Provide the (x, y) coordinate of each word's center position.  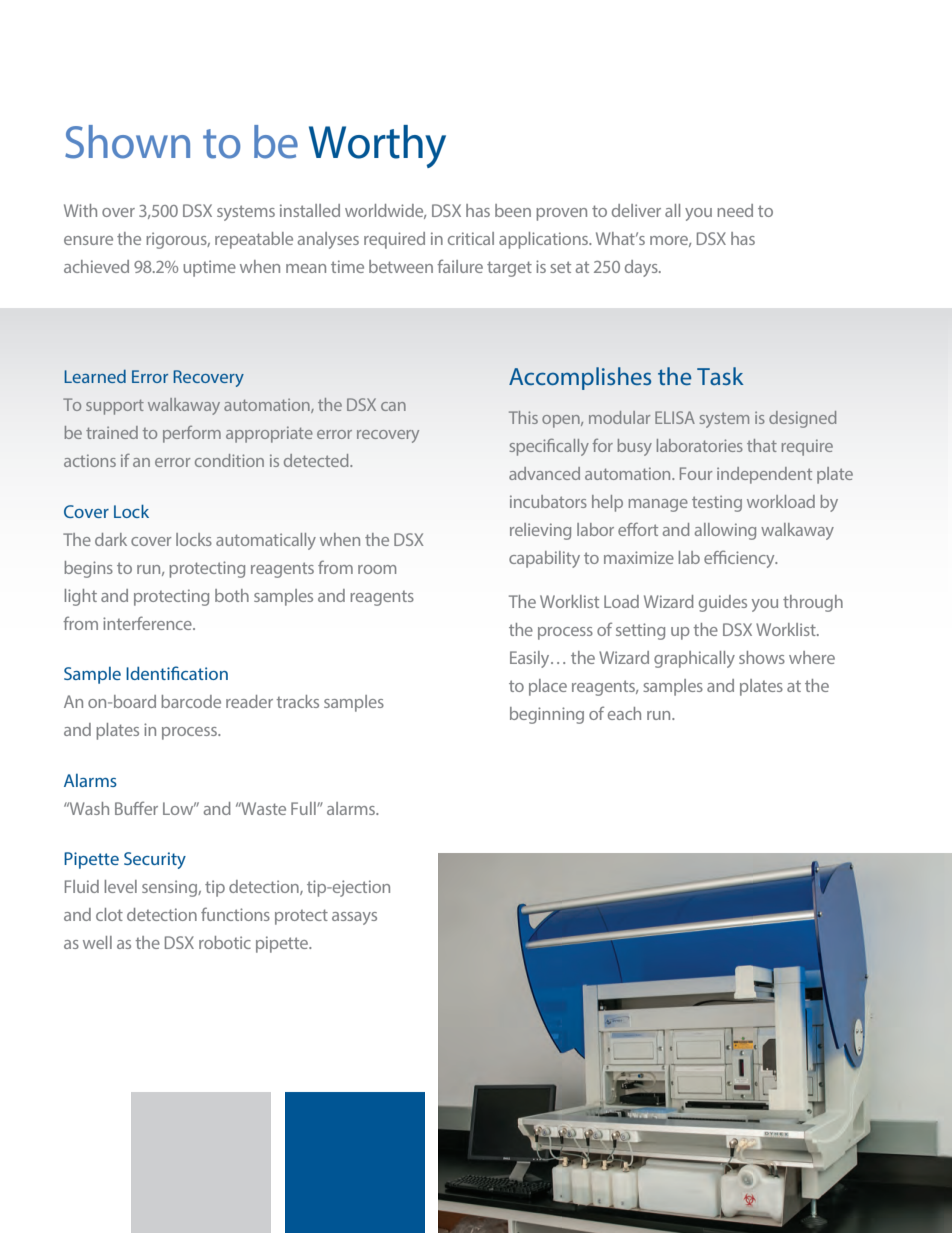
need (735, 210)
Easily (531, 659)
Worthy (377, 146)
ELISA (675, 417)
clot (109, 914)
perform (192, 434)
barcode (191, 701)
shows (762, 657)
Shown (127, 142)
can (393, 406)
